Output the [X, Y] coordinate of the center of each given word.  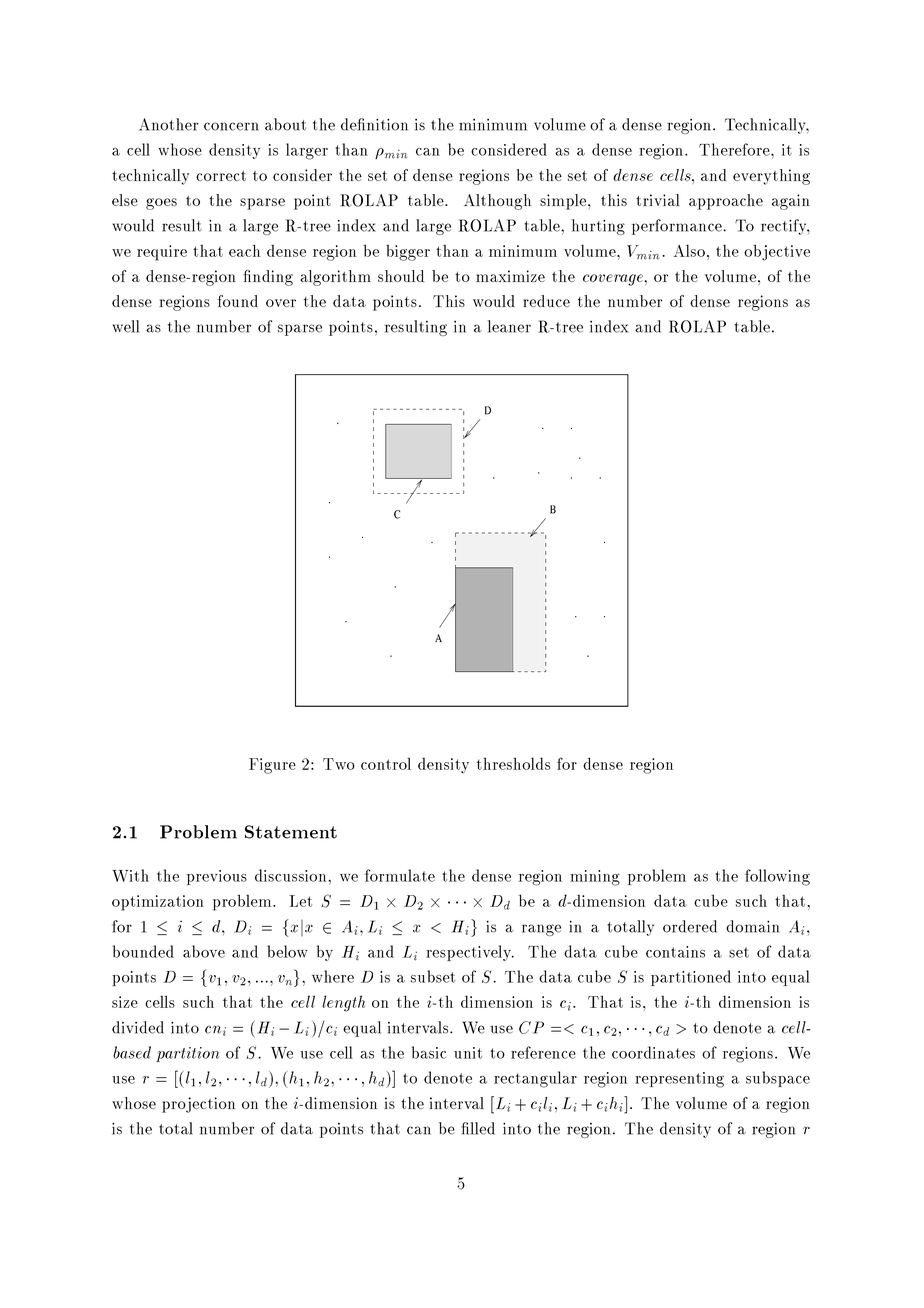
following [777, 877]
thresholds [513, 763]
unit [468, 1053]
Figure [272, 766]
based [132, 1052]
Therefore [735, 149]
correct [221, 176]
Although [497, 202]
